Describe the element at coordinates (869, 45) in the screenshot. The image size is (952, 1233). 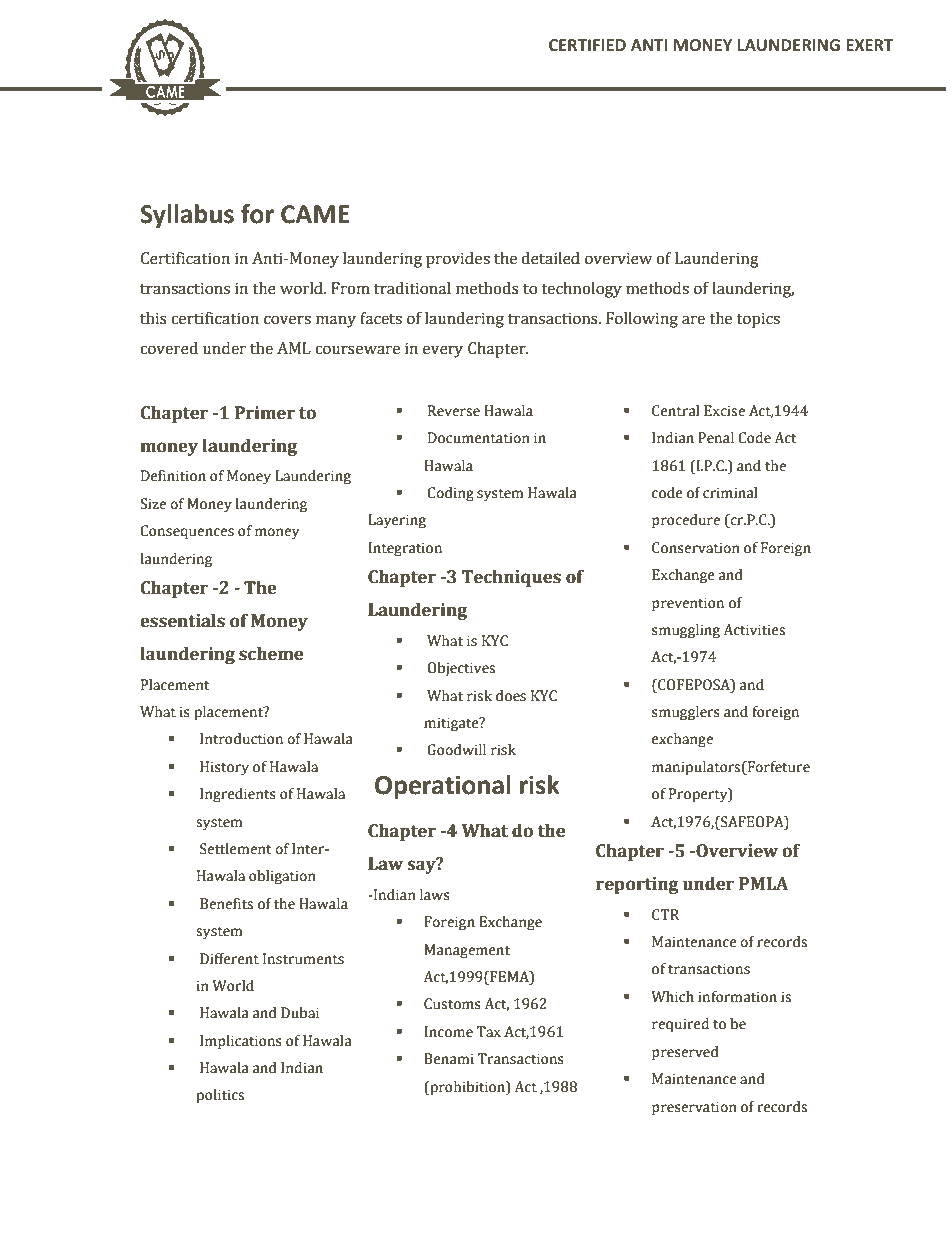
I see `EXERT` at that location.
